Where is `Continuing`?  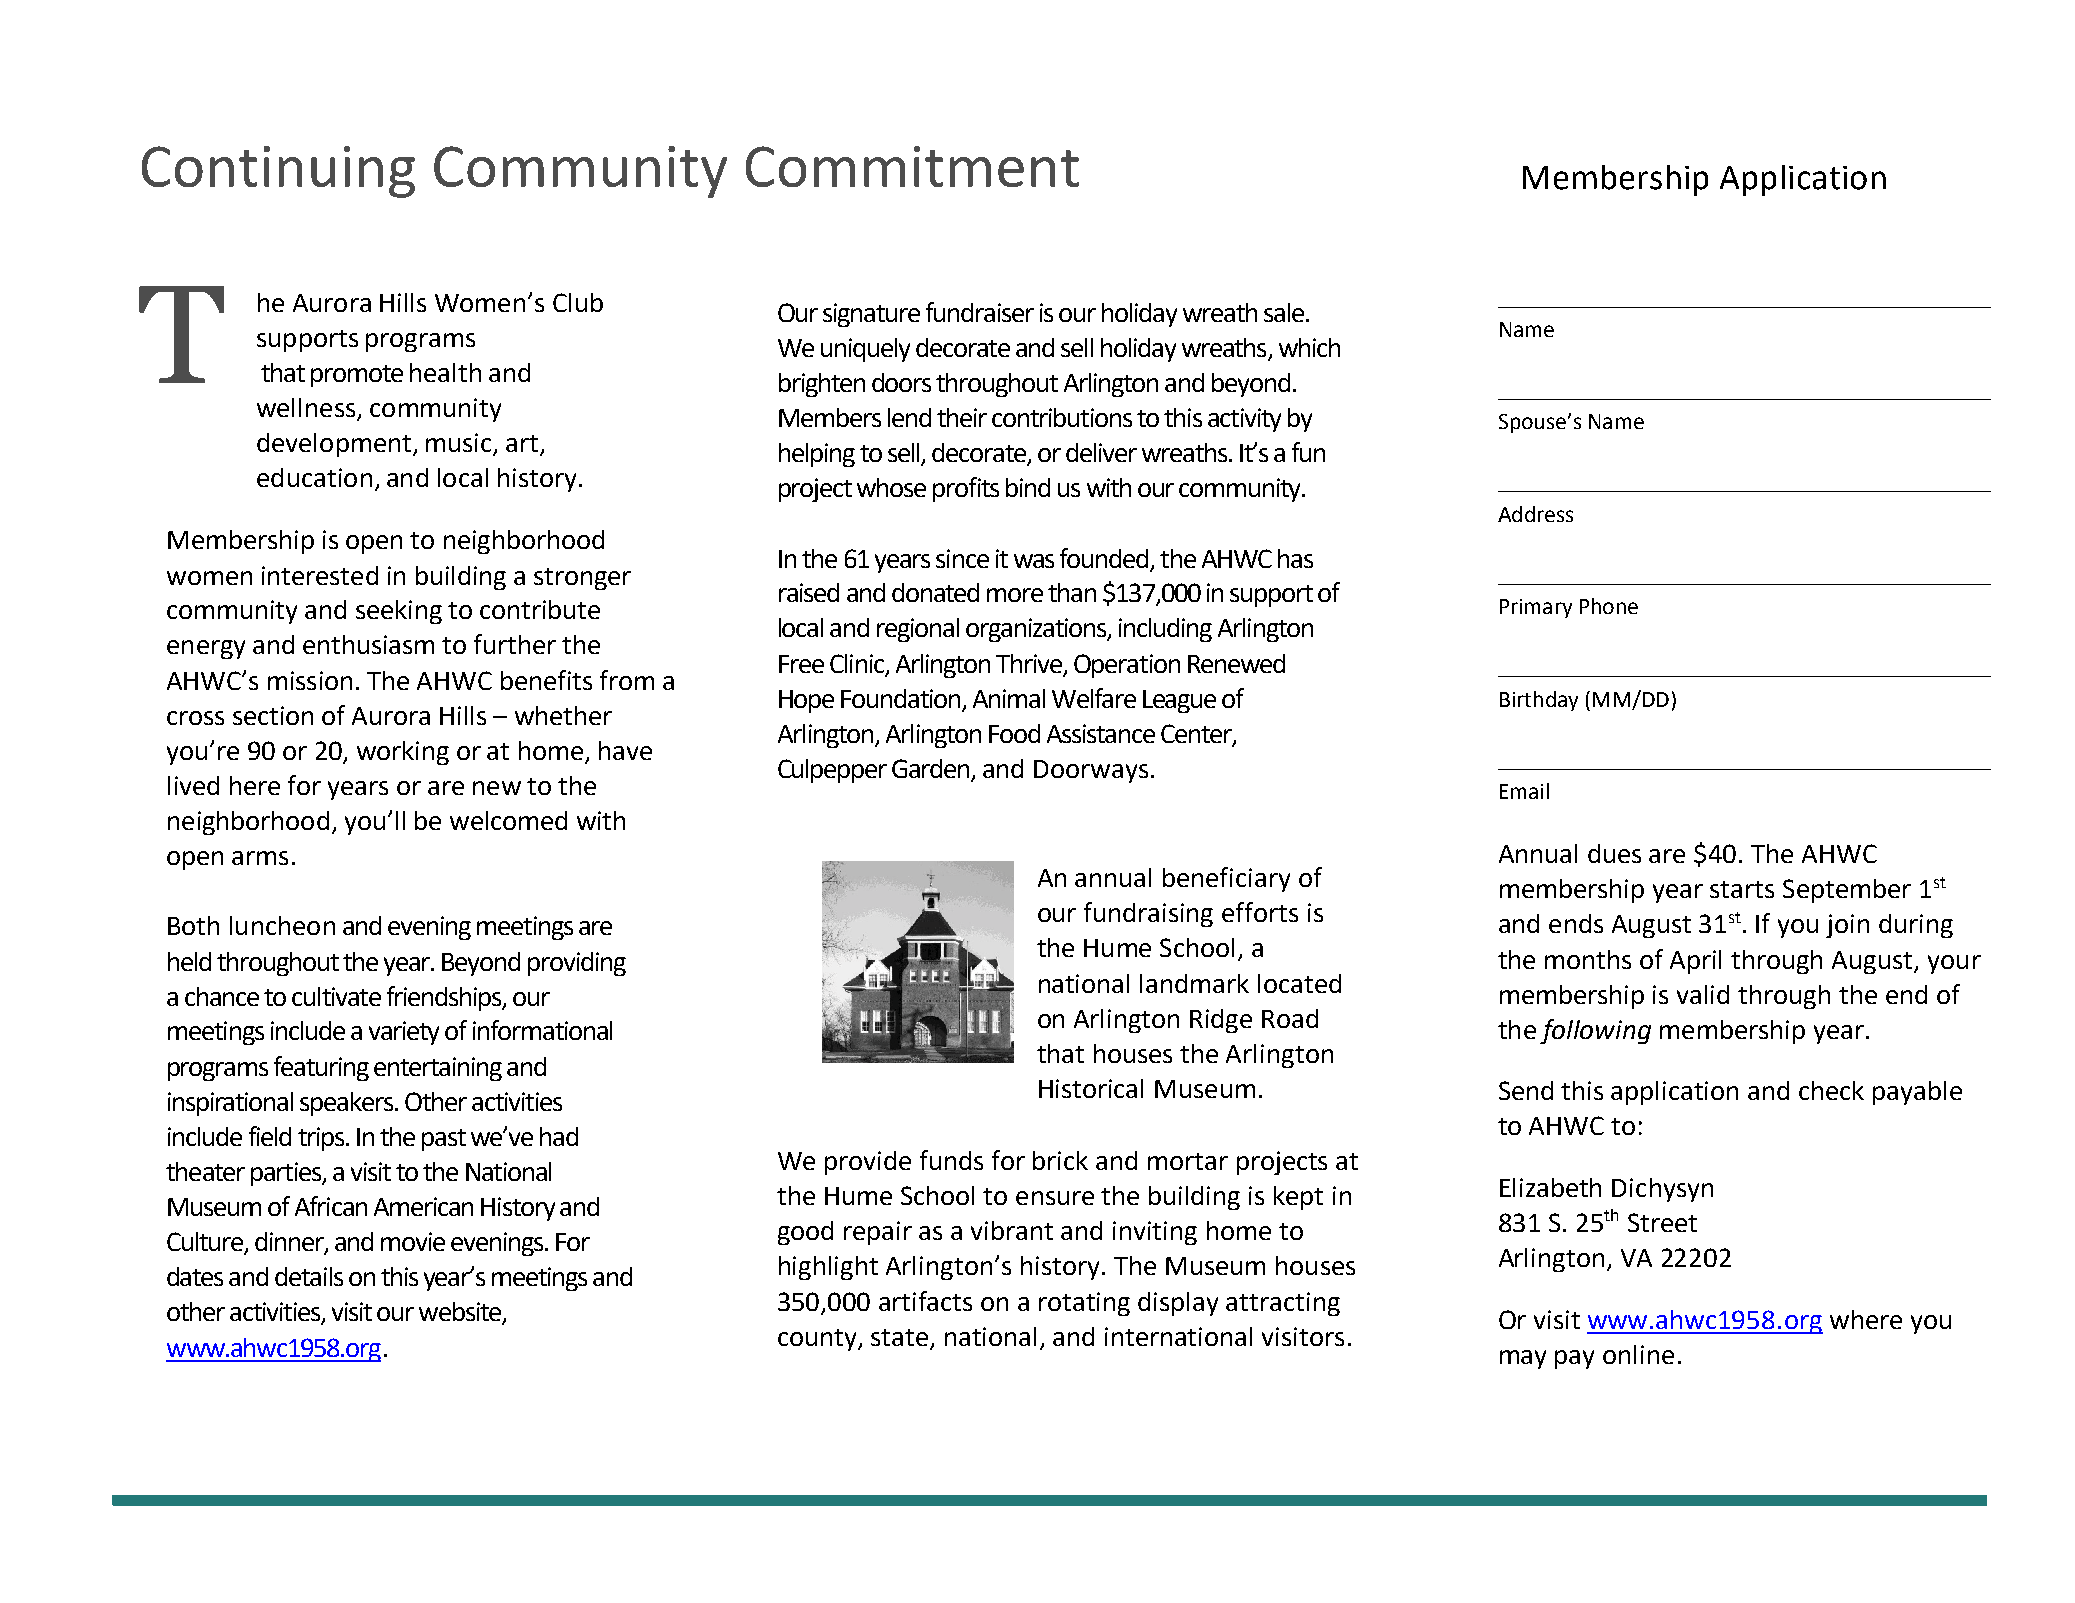 Continuing is located at coordinates (278, 172).
